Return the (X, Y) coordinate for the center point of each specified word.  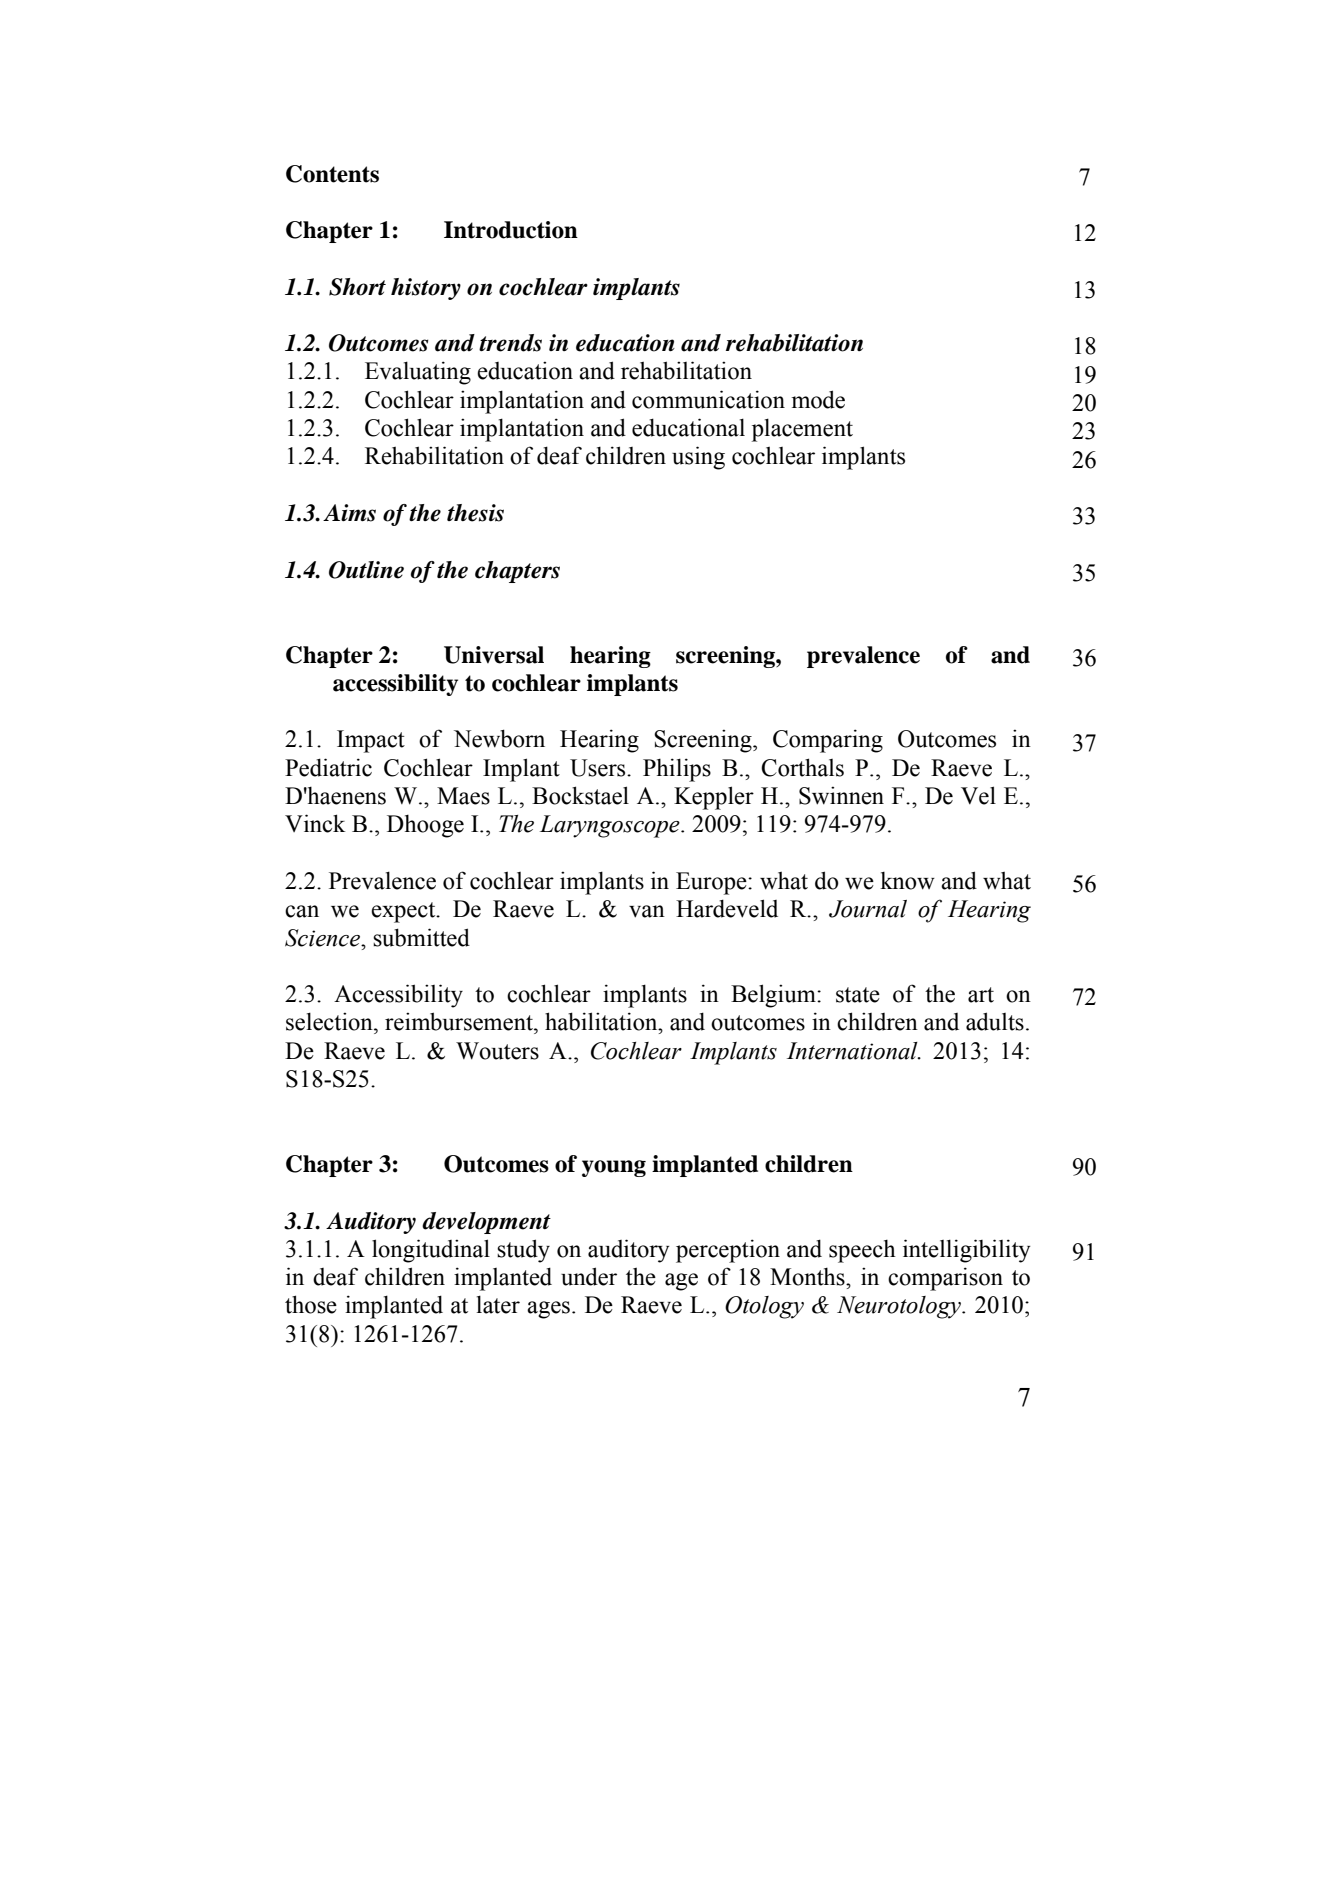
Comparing (828, 741)
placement (802, 430)
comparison (945, 1279)
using (698, 458)
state (858, 995)
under (589, 1276)
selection (330, 1021)
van (647, 911)
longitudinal (431, 1251)
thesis (475, 513)
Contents (332, 174)
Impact (371, 741)
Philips (677, 770)
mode (818, 399)
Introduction (511, 230)
